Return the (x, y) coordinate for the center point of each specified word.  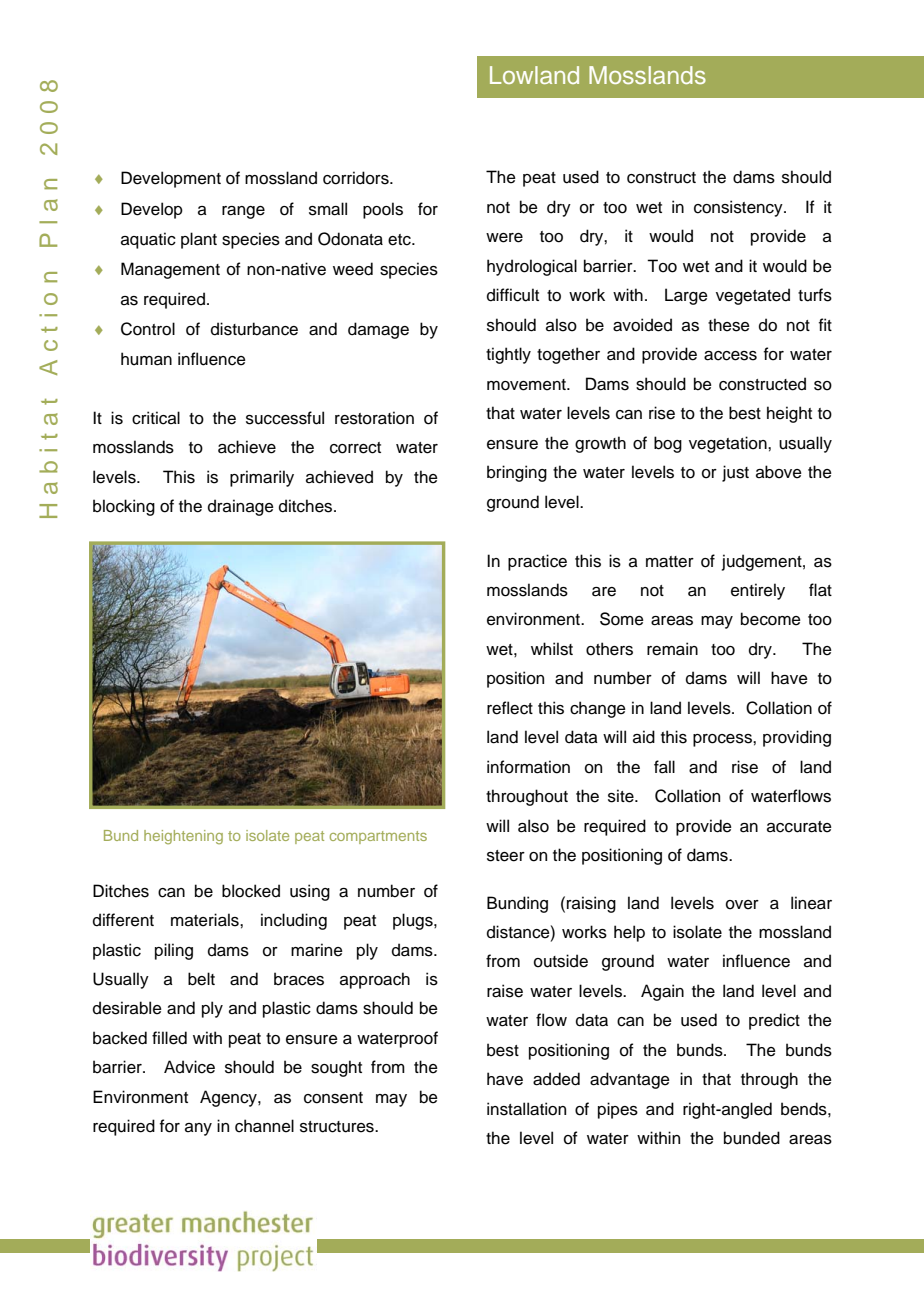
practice (537, 562)
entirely (758, 591)
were (504, 238)
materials (206, 920)
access (730, 356)
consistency (739, 208)
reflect (510, 708)
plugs (414, 921)
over (742, 905)
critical (156, 418)
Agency (229, 1098)
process (723, 740)
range (243, 212)
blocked (251, 891)
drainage (241, 507)
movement (527, 385)
